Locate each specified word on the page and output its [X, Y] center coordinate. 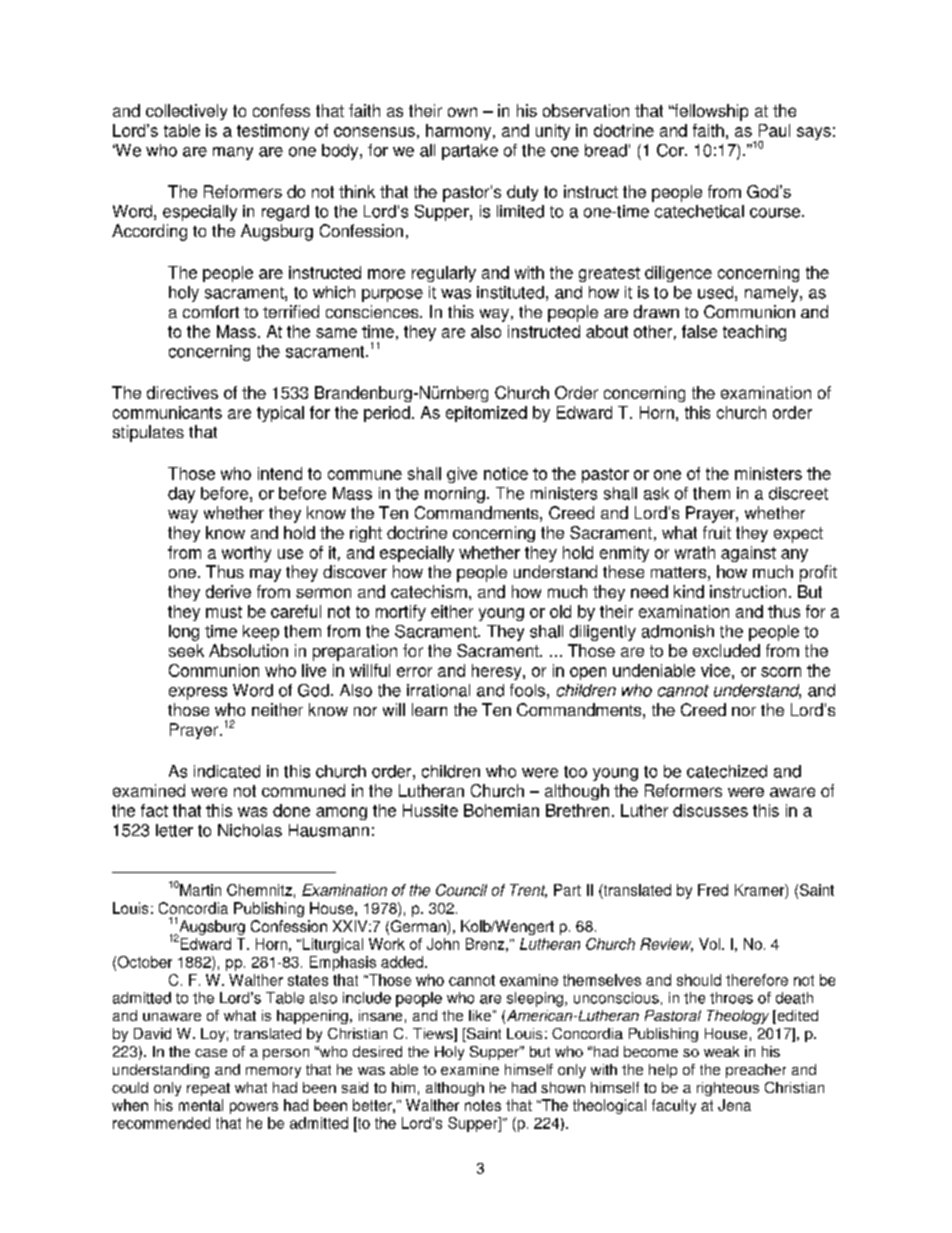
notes [483, 1105]
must [224, 612]
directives [182, 392]
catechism [429, 591]
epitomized [486, 414]
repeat [208, 1089]
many [233, 153]
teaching [754, 333]
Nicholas [250, 830]
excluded [726, 650]
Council [461, 890]
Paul [774, 130]
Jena [734, 1105]
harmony [460, 132]
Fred [713, 890]
